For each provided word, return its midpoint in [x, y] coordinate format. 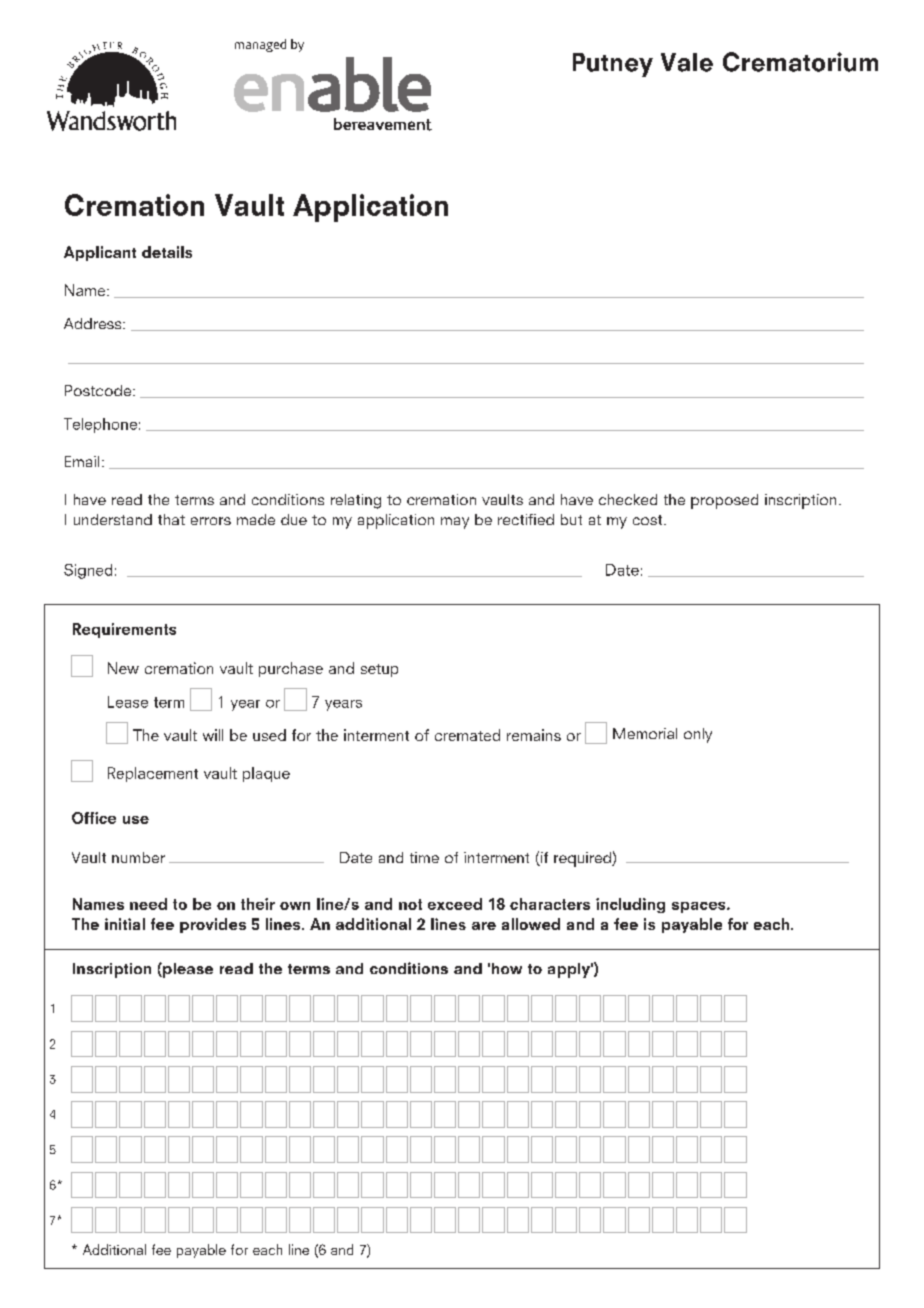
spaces [700, 907]
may [455, 523]
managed [260, 45]
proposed [724, 501]
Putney [613, 65]
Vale [687, 62]
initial [125, 924]
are [484, 926]
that [171, 519]
